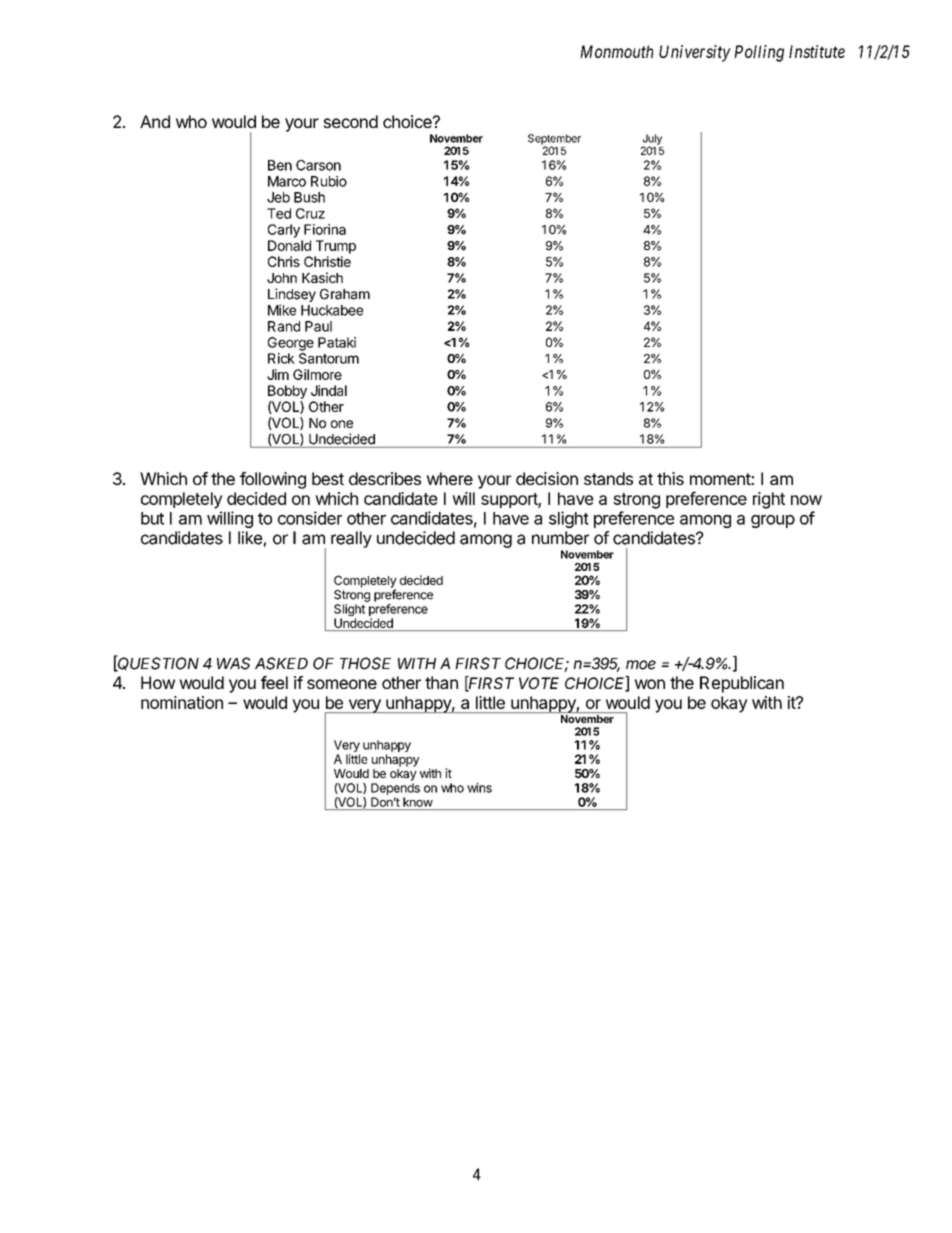  I want to click on this, so click(670, 478).
